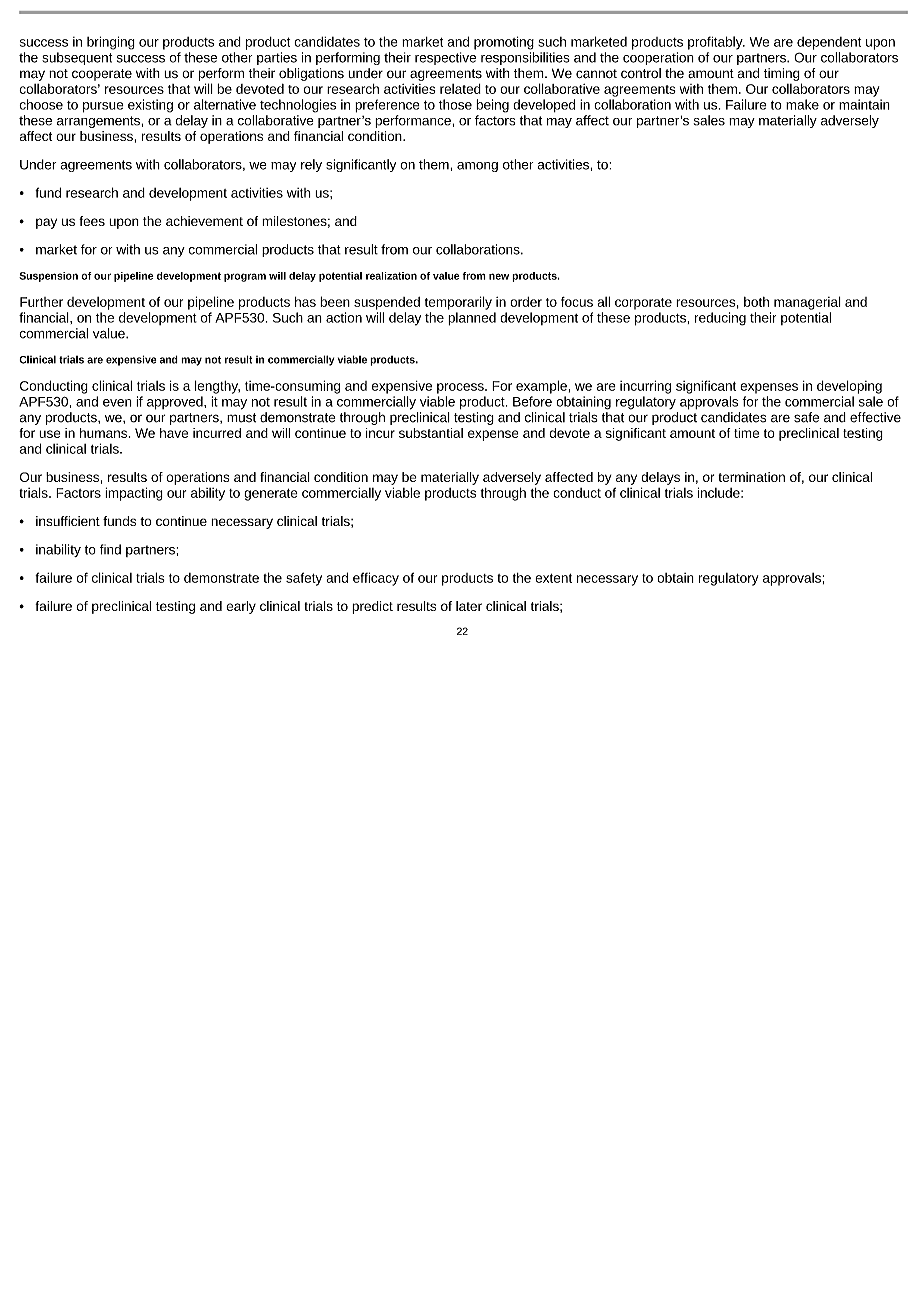 The width and height of the page is (924, 1308). Describe the element at coordinates (111, 43) in the page. I see `bringing` at that location.
